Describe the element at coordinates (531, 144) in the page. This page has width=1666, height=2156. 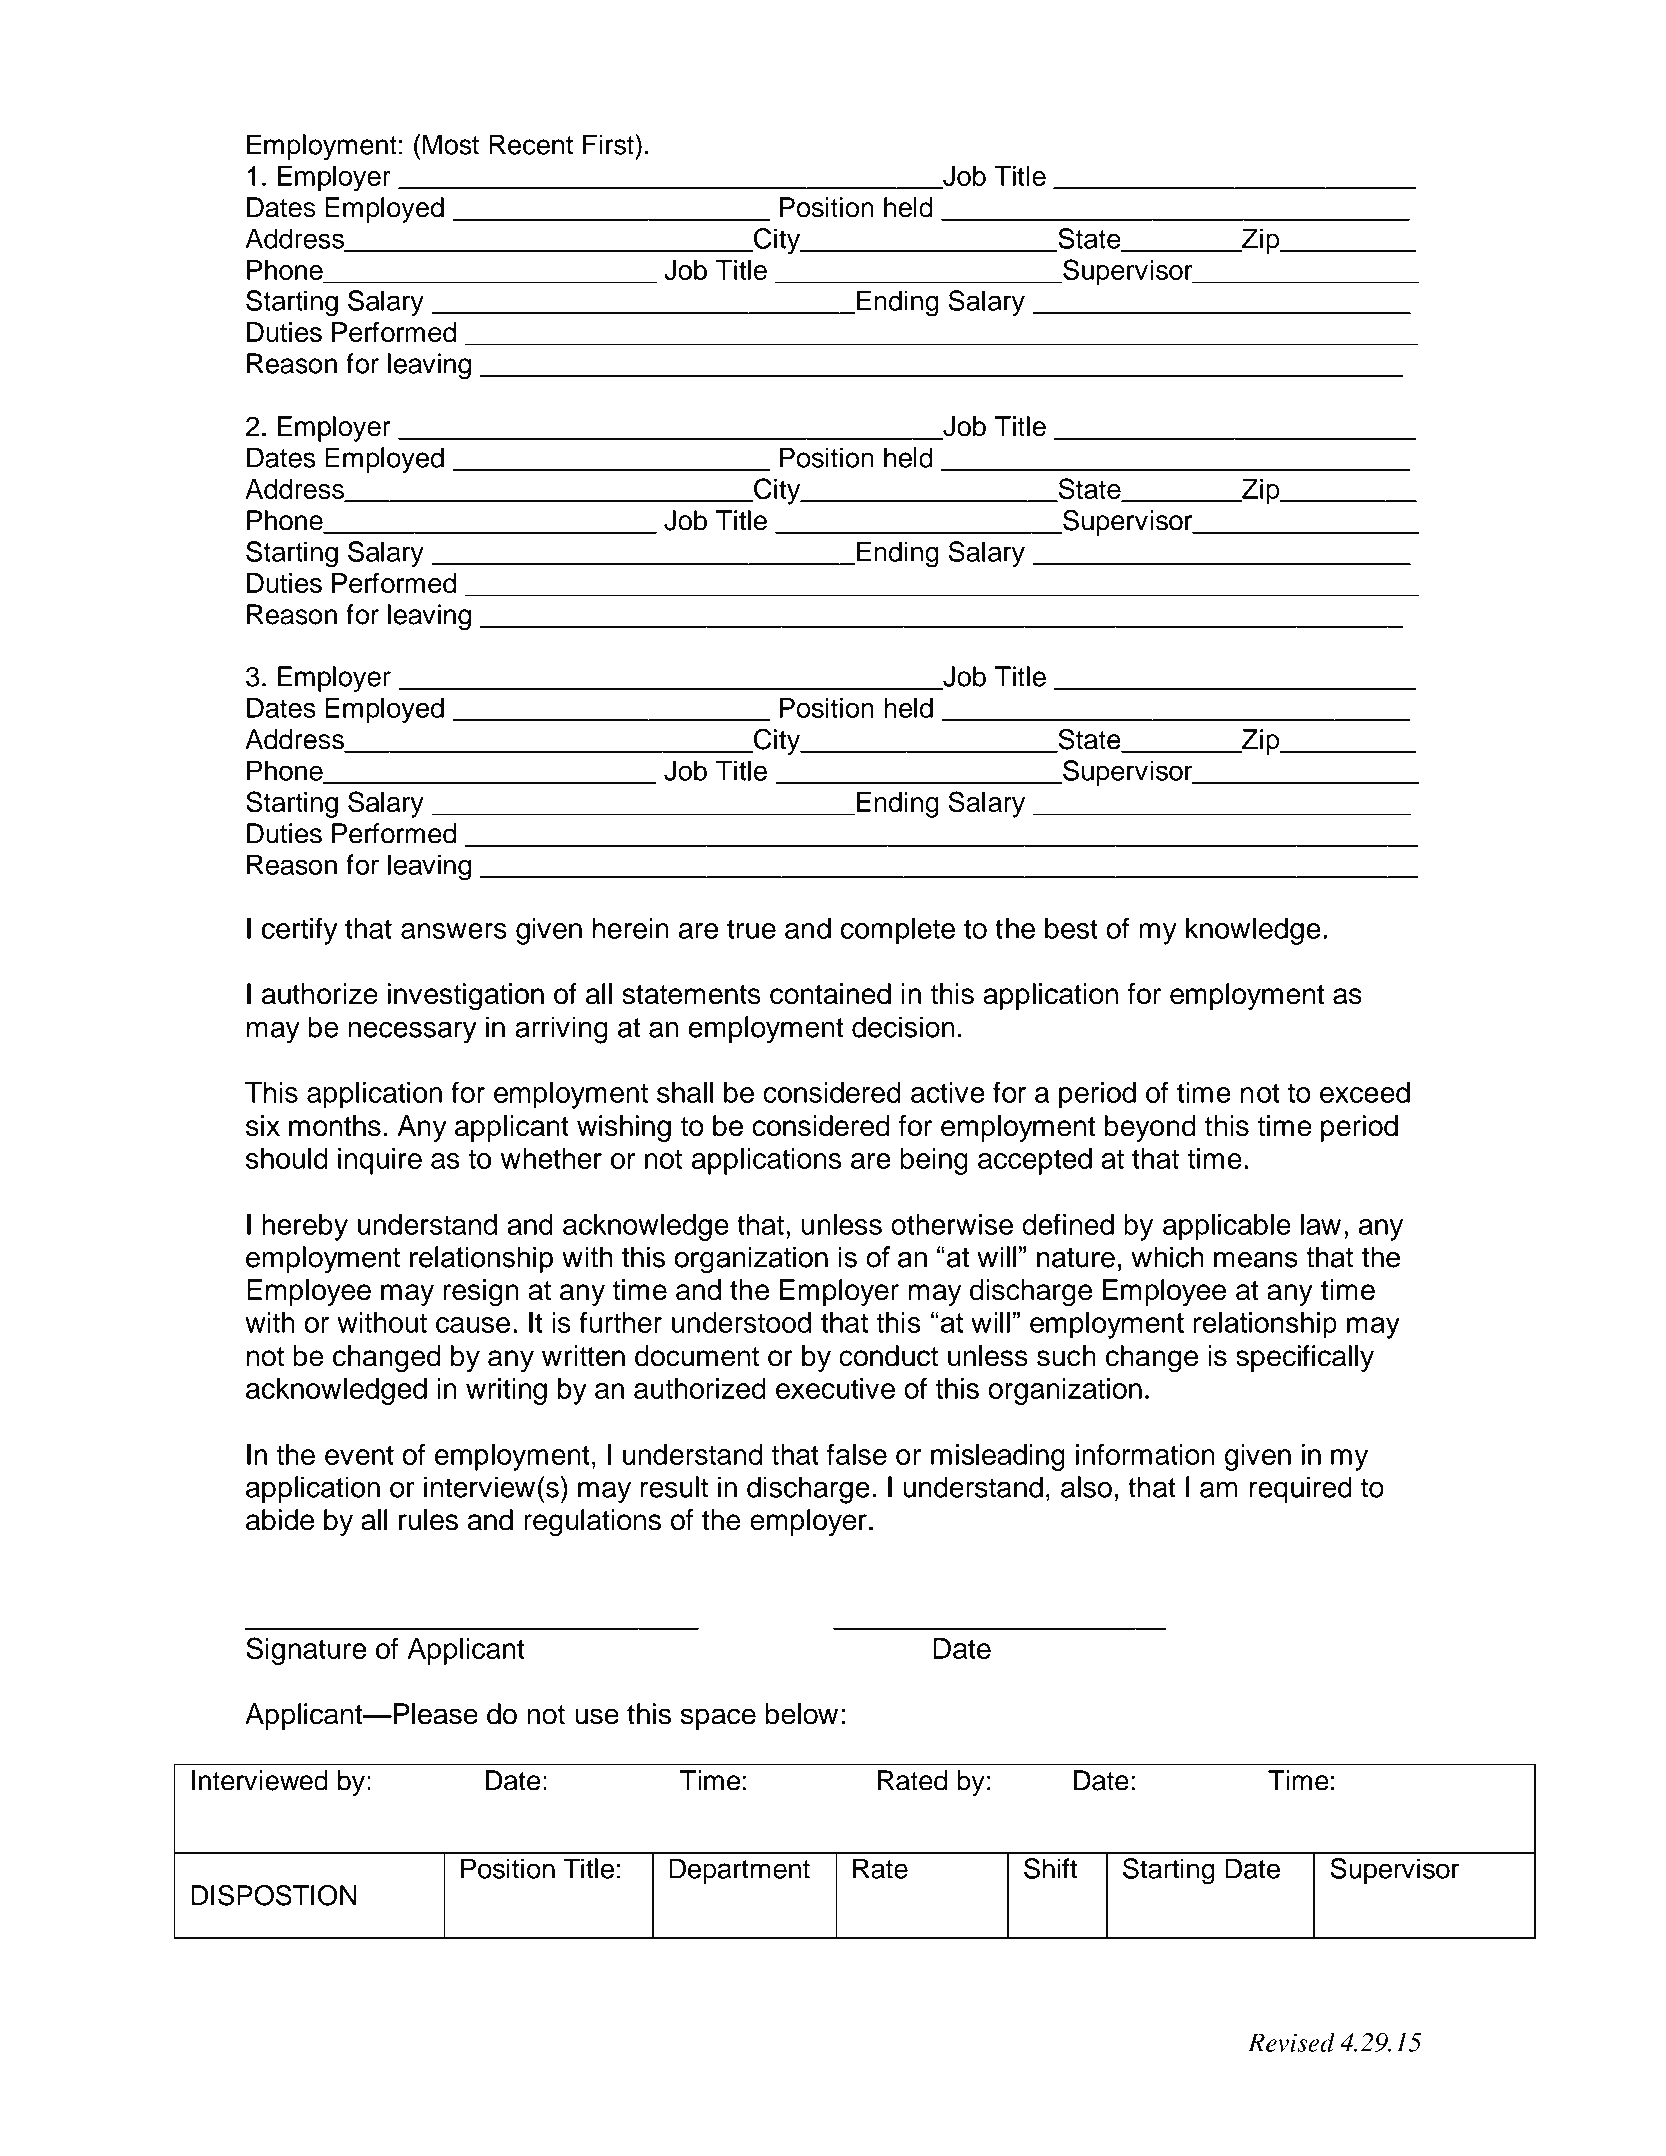
I see `Recent` at that location.
